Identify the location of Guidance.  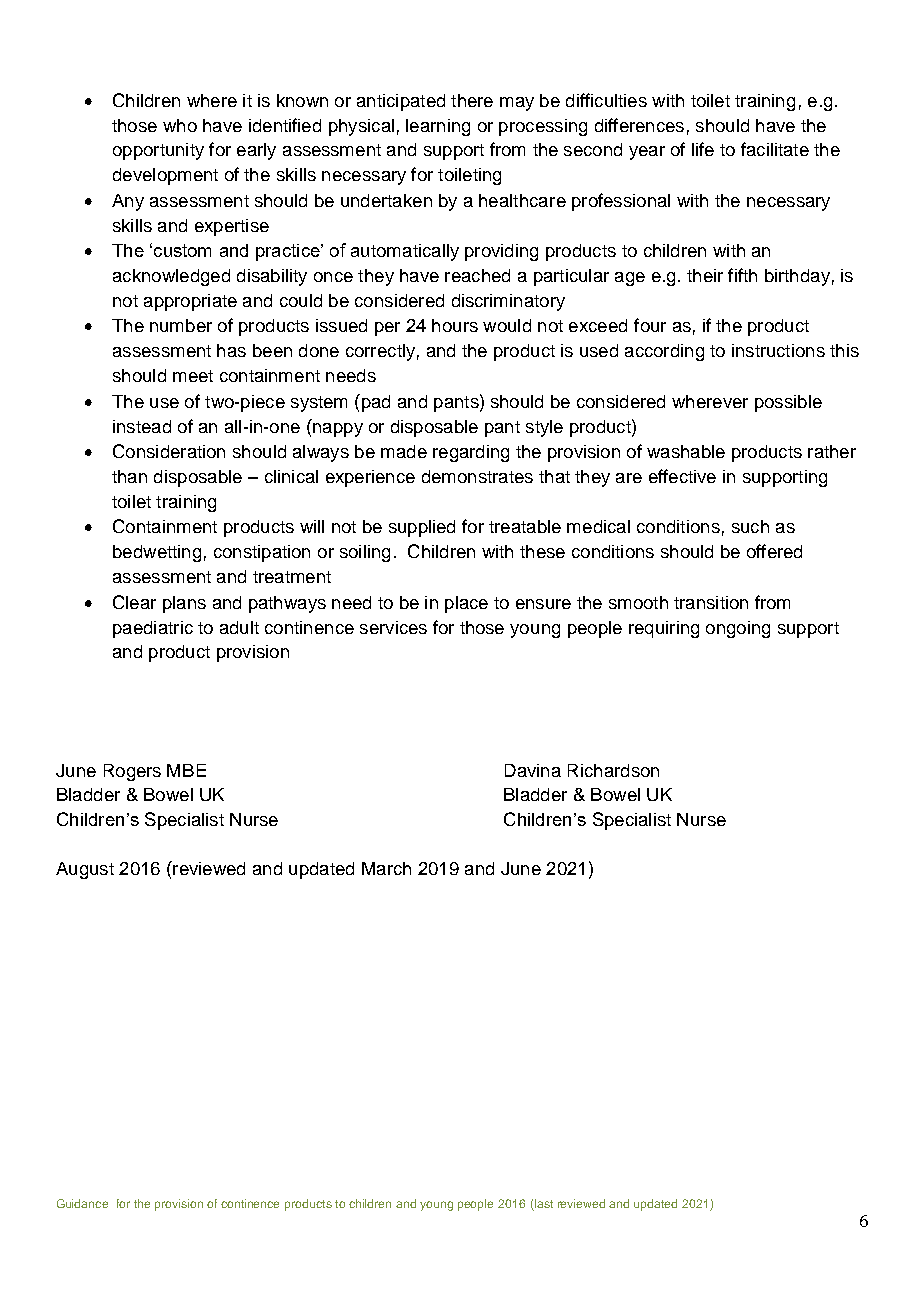
(82, 1203).
